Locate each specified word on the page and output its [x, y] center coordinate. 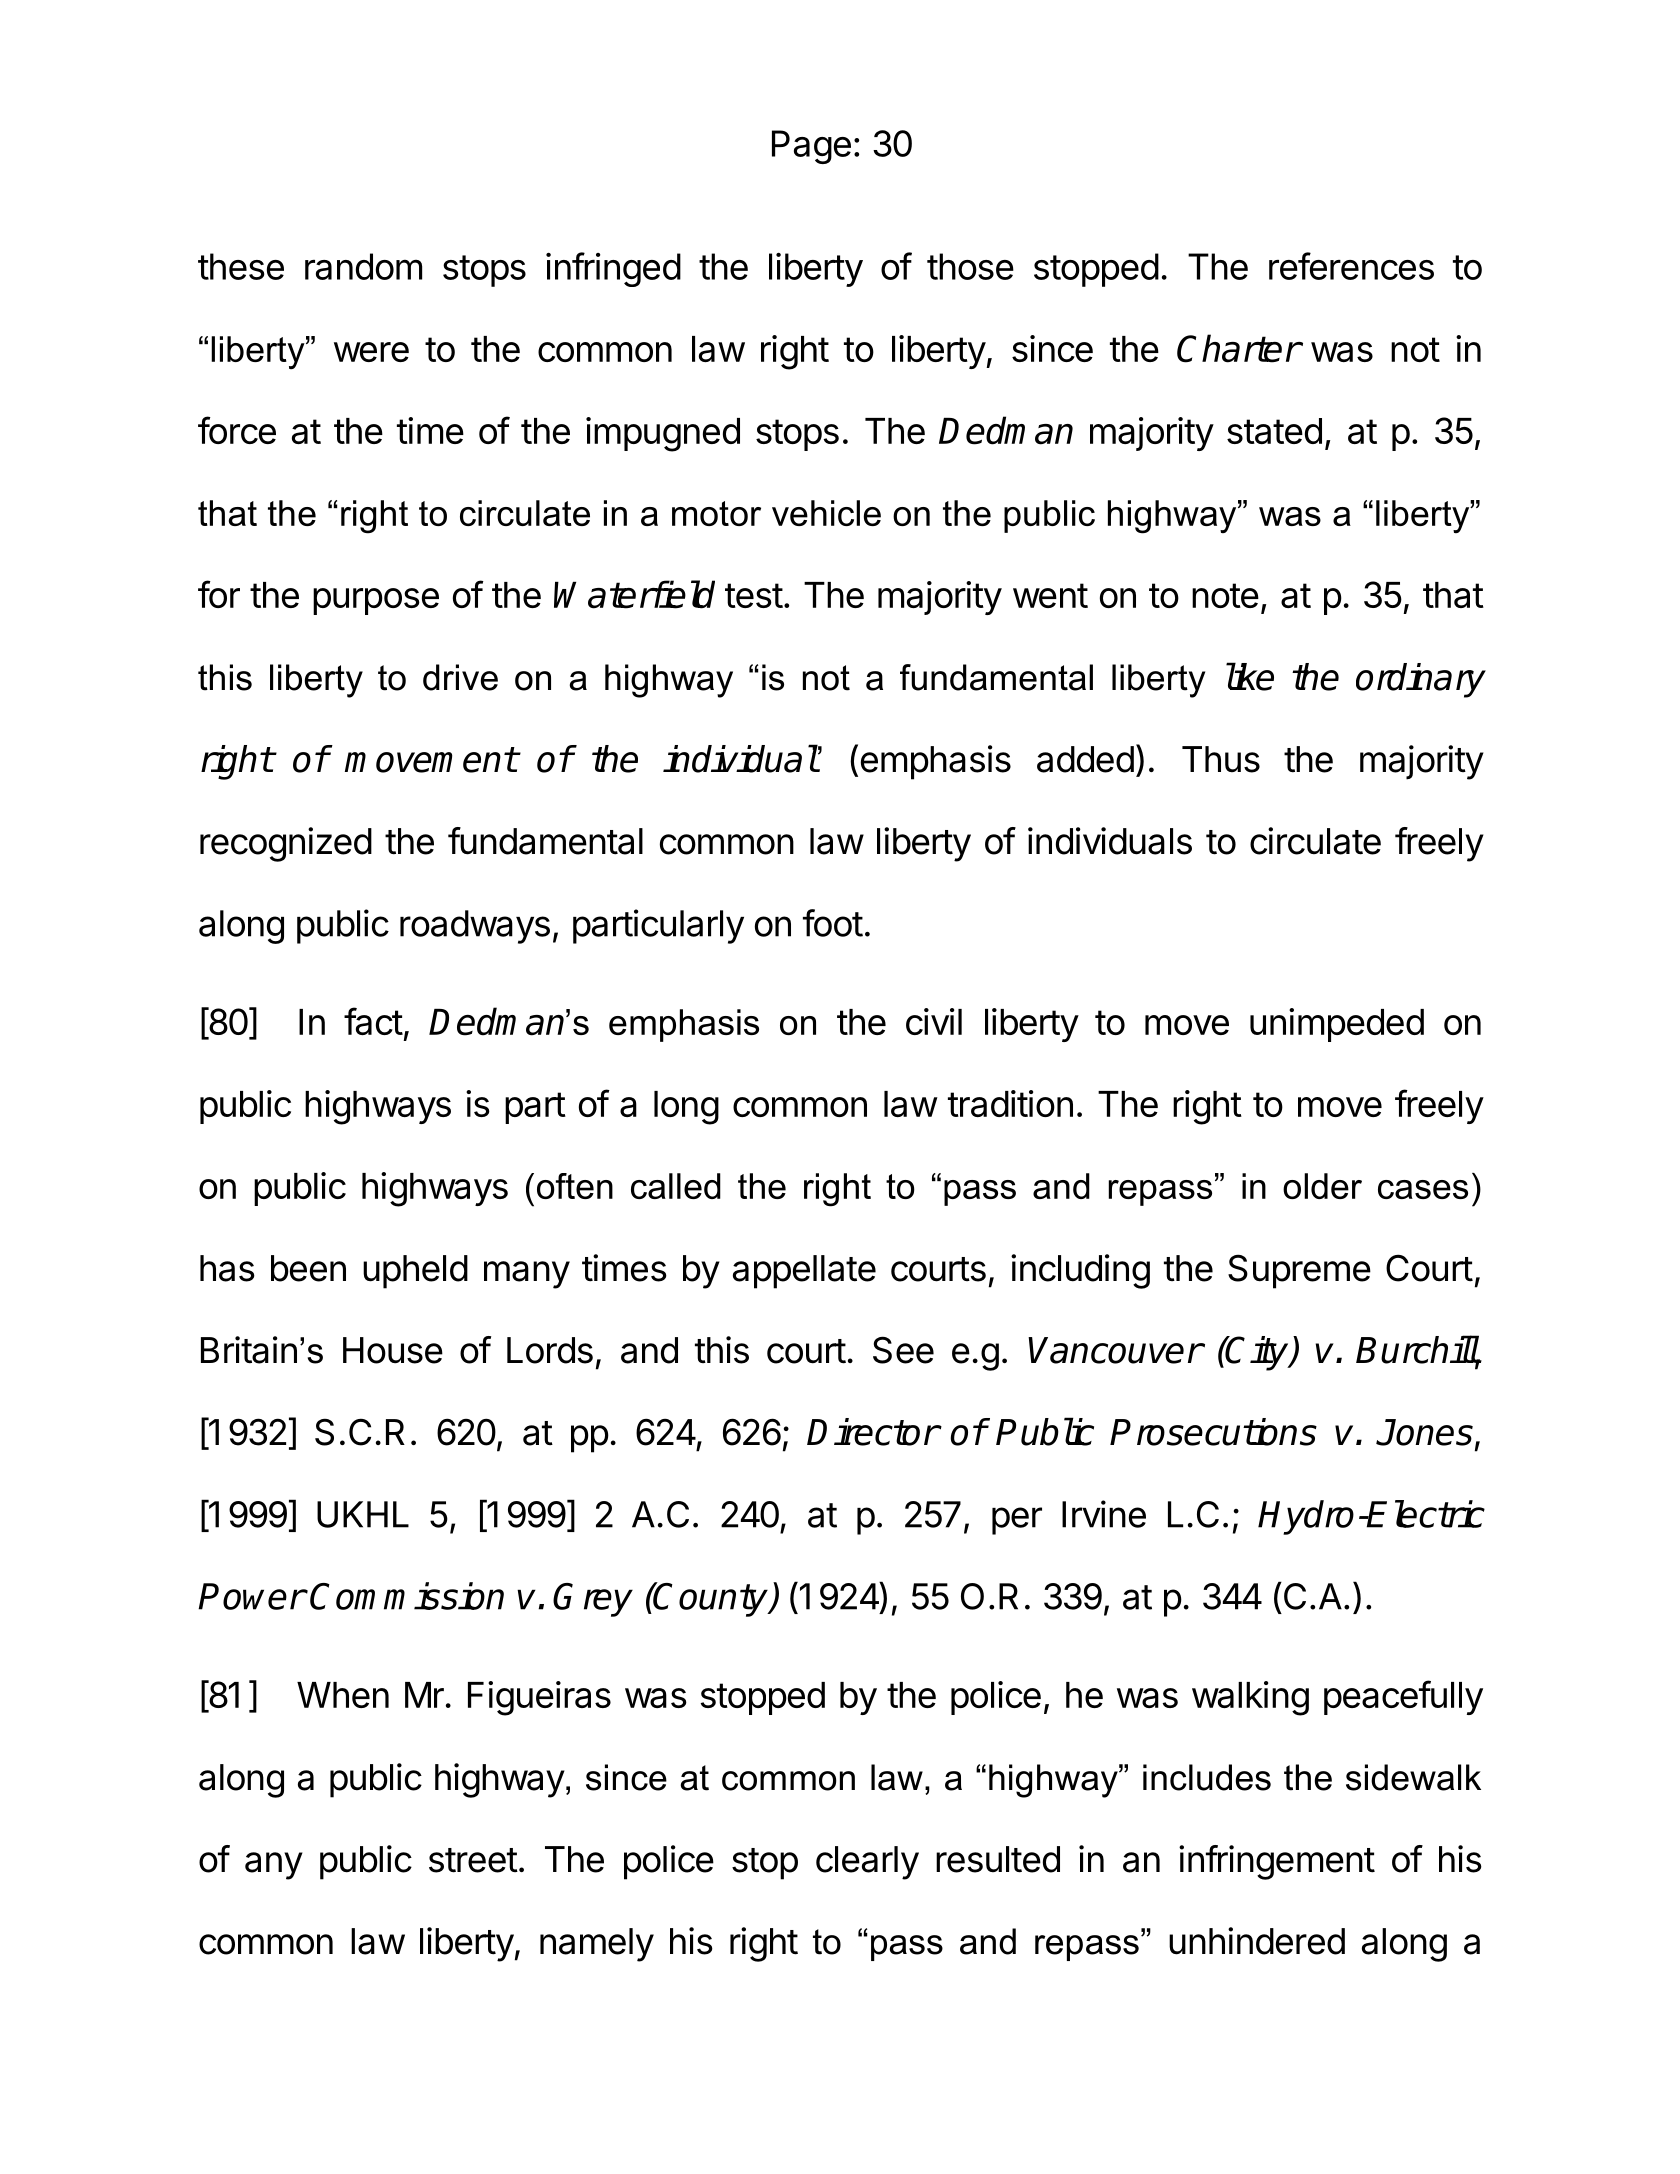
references [1351, 266]
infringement [1277, 1862]
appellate [804, 1272]
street [473, 1860]
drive [460, 677]
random [363, 266]
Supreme [1299, 1271]
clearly [867, 1863]
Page [811, 147]
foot [833, 923]
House [393, 1350]
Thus [1221, 759]
